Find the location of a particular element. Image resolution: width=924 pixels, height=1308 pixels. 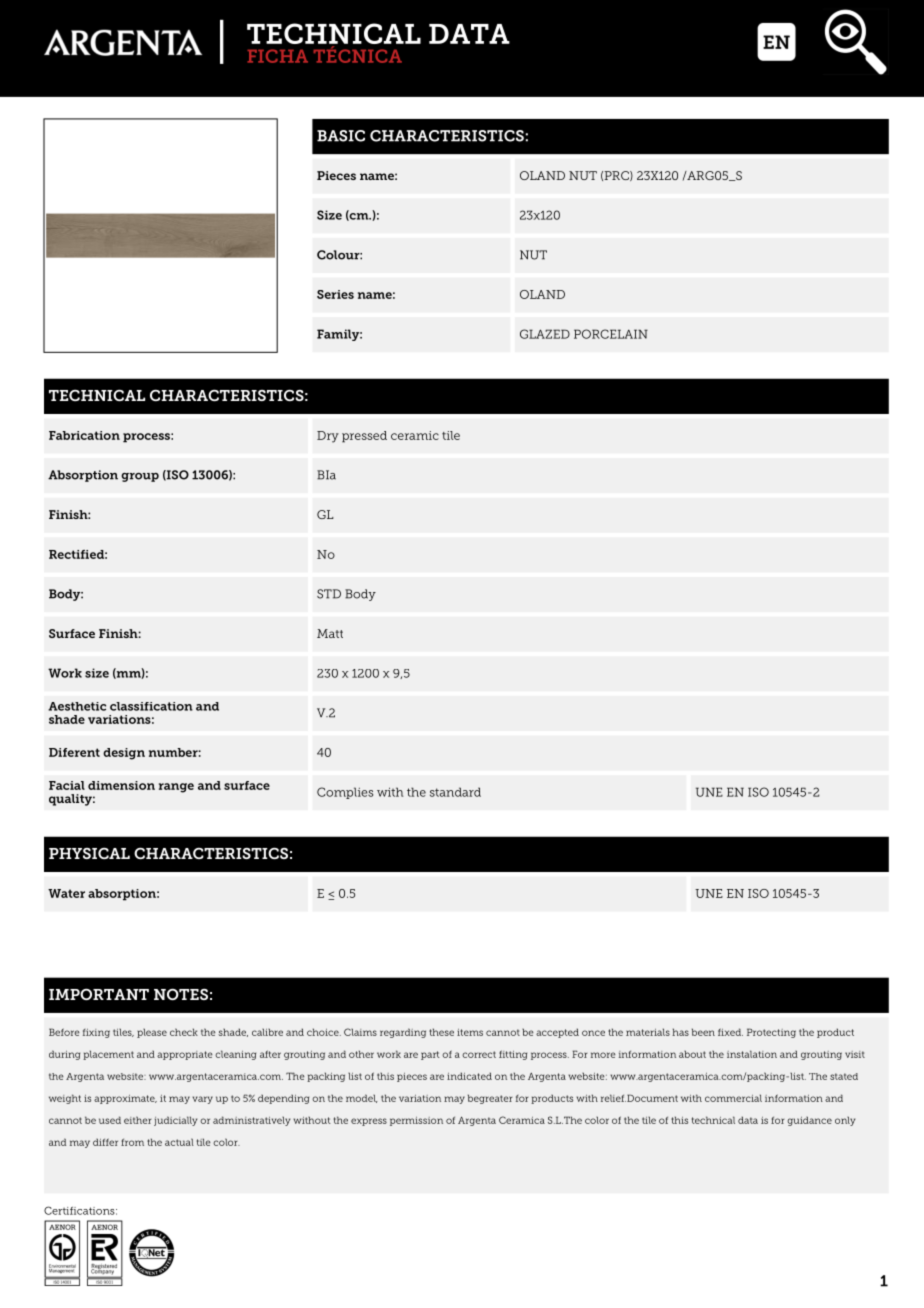

commercial is located at coordinates (733, 1098).
